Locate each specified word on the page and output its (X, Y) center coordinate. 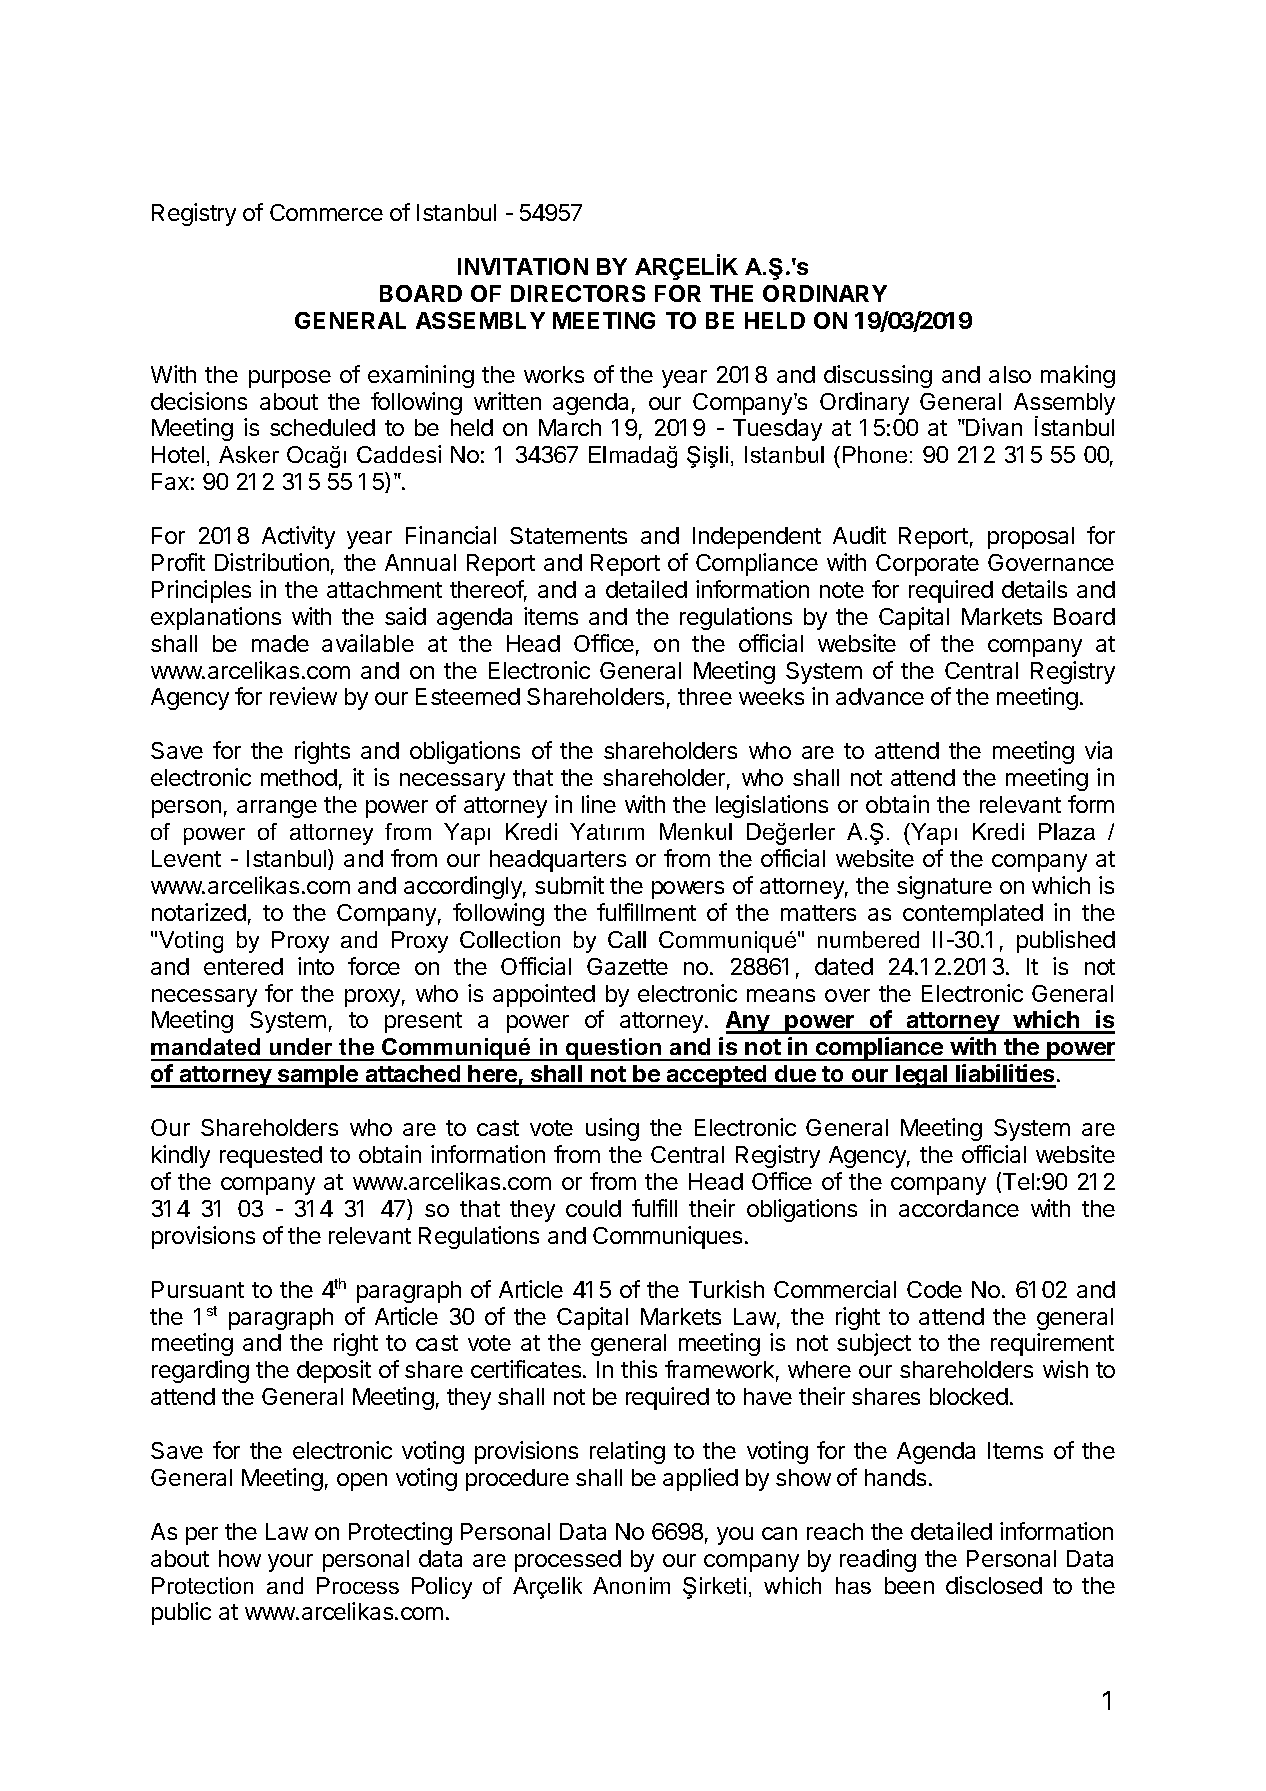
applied (700, 1479)
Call (627, 939)
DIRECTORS (578, 293)
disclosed (994, 1585)
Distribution (272, 562)
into (316, 966)
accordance (959, 1208)
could (593, 1208)
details (1034, 589)
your (290, 1563)
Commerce (326, 212)
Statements (568, 535)
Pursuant (198, 1289)
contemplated (973, 915)
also (1010, 374)
